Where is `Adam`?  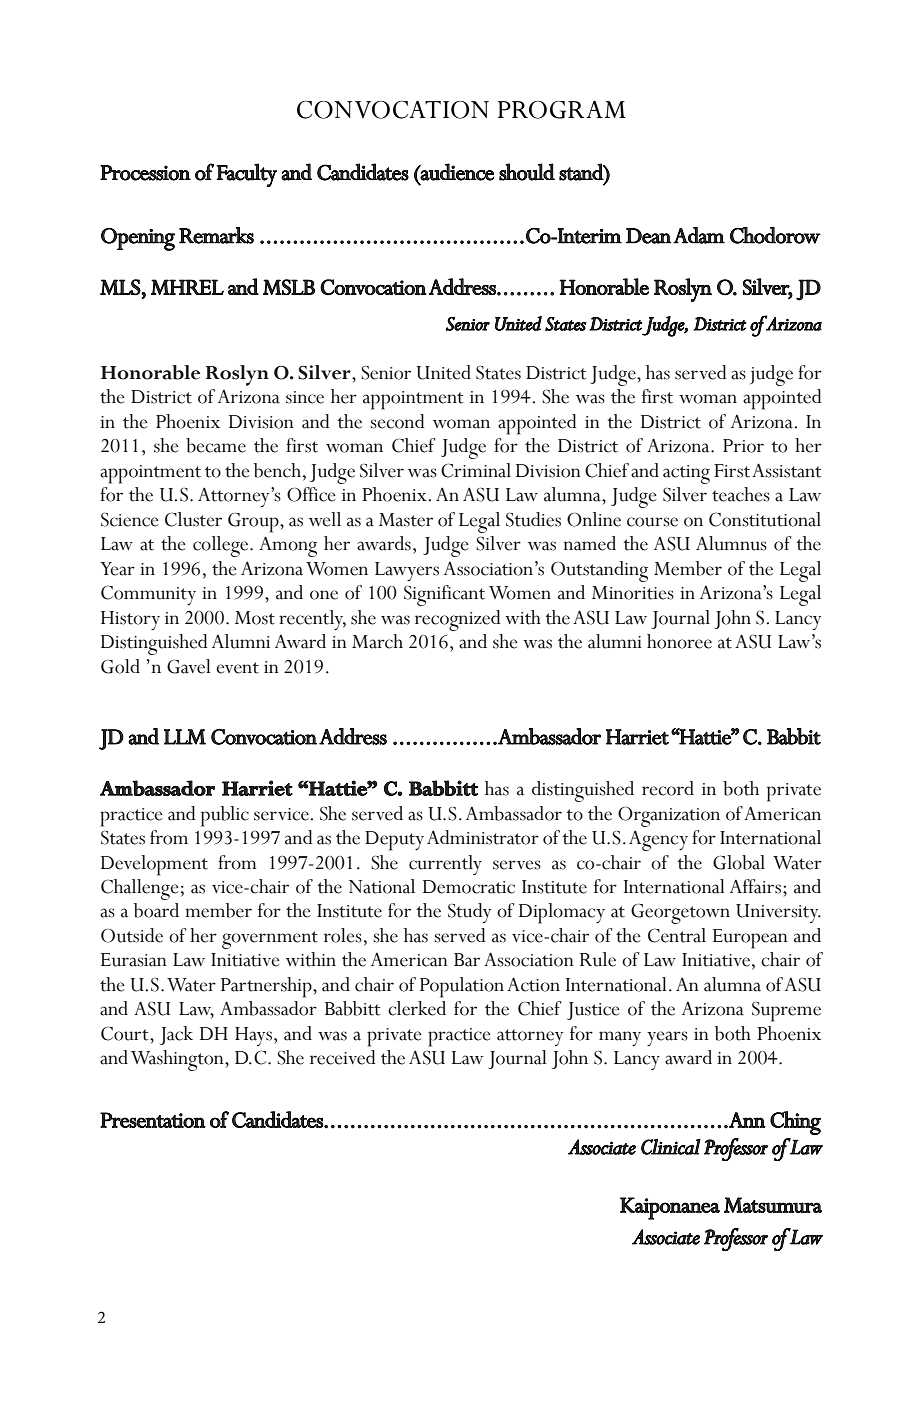 Adam is located at coordinates (699, 235).
